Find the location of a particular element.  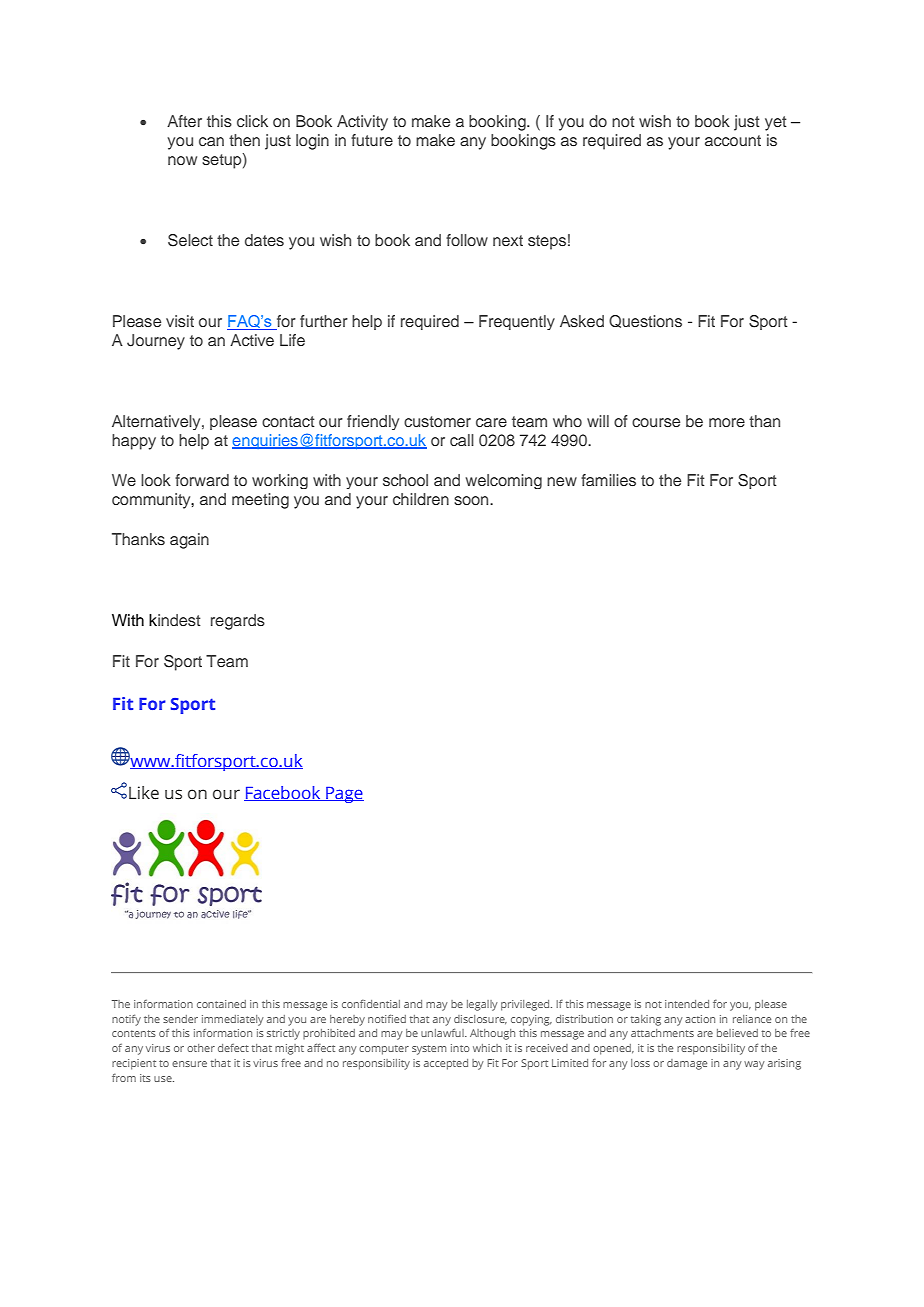

can is located at coordinates (211, 141).
